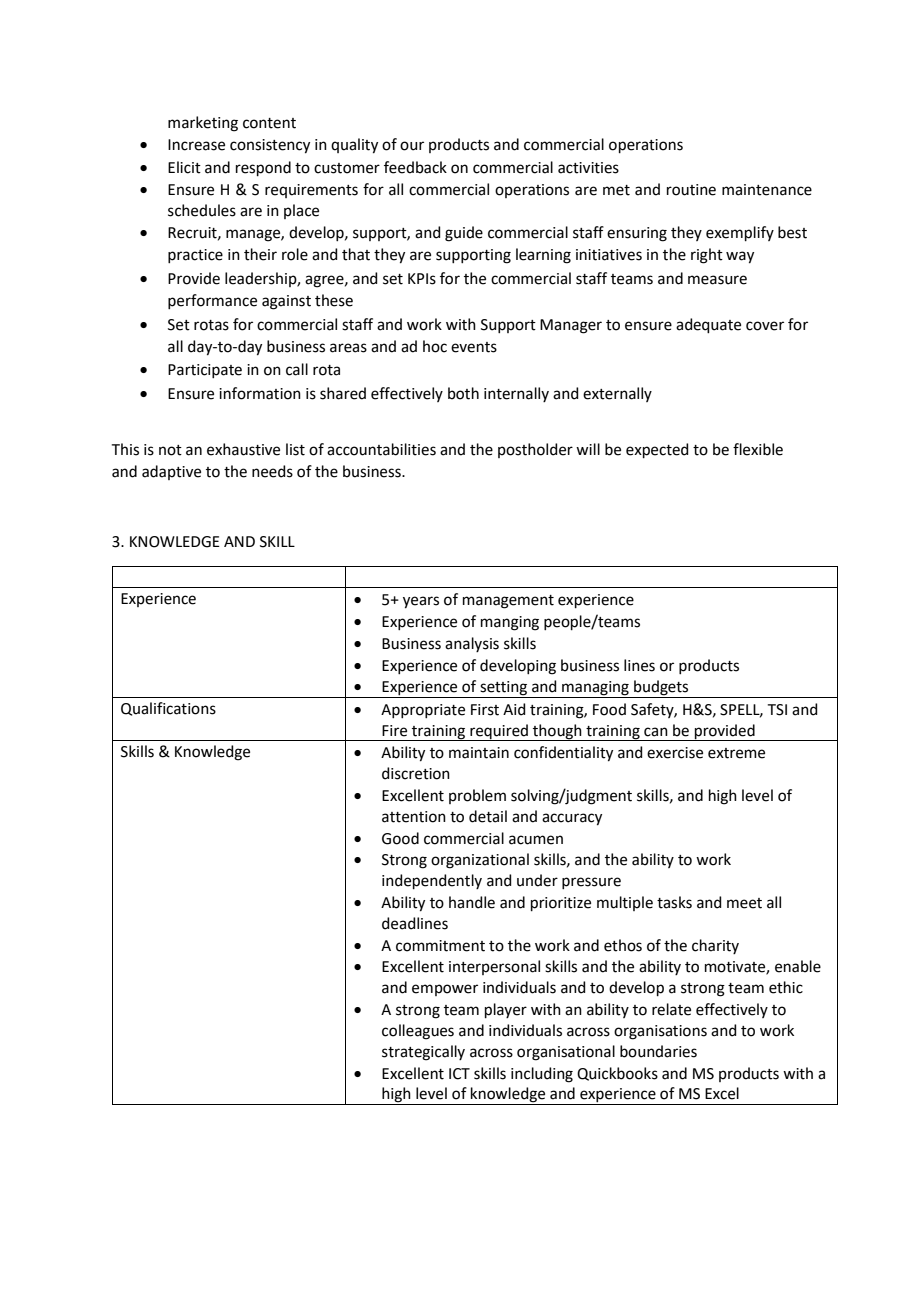 The width and height of the screenshot is (924, 1308). I want to click on maintain, so click(479, 753).
